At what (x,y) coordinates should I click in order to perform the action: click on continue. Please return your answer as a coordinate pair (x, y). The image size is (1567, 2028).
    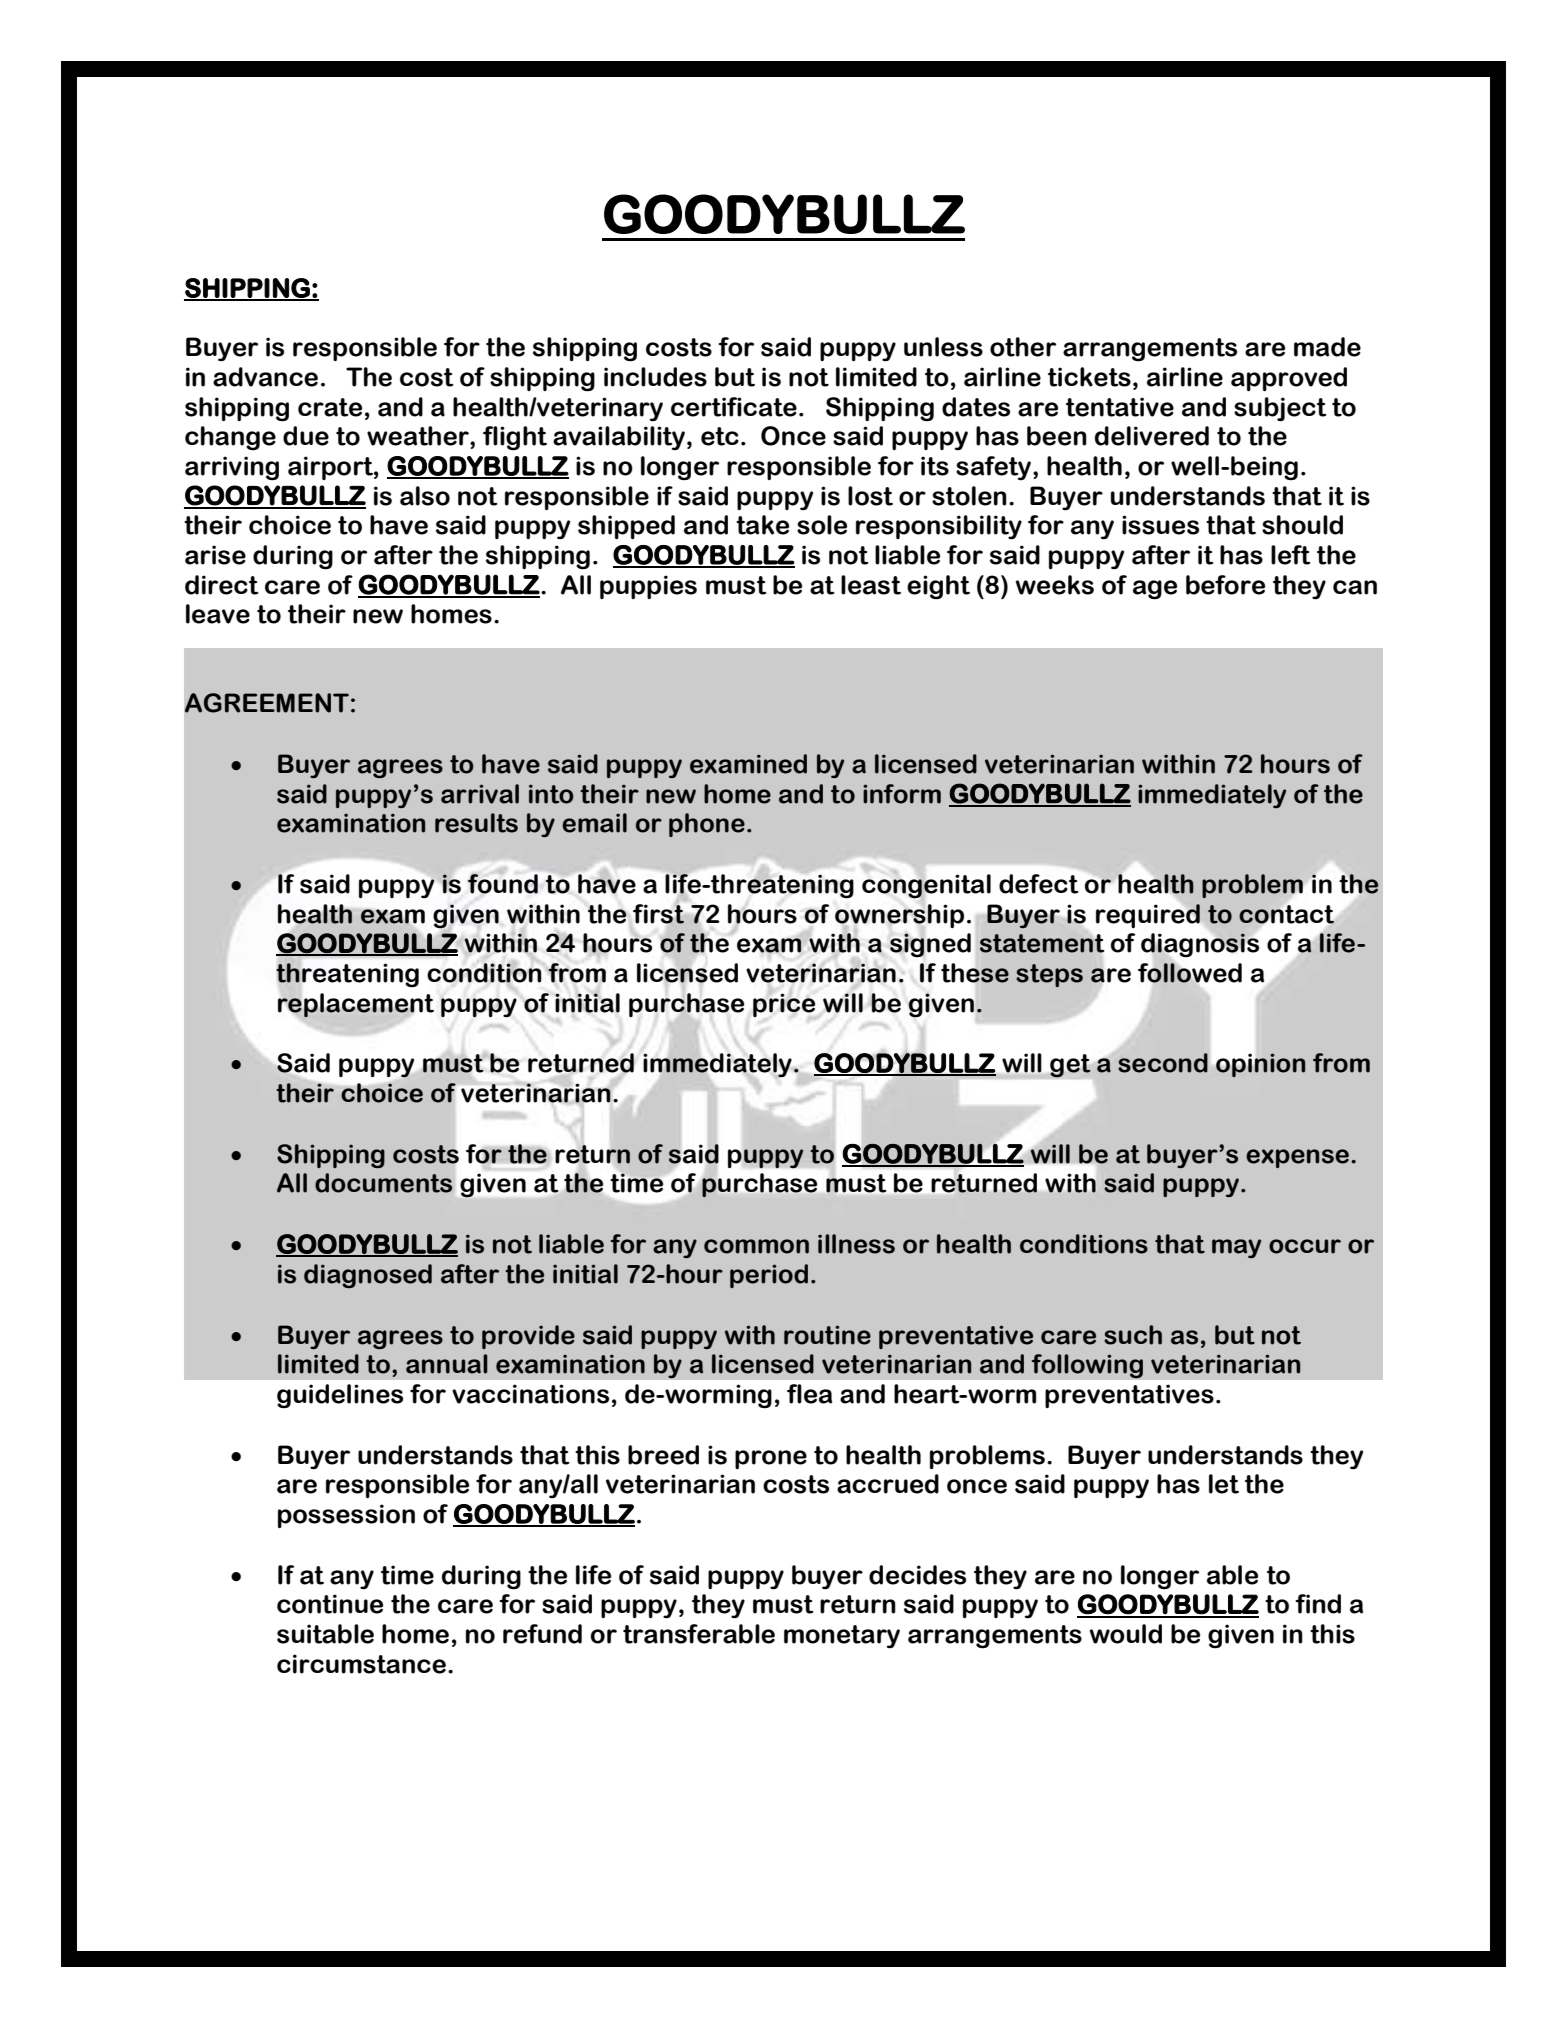
    Looking at the image, I should click on (330, 1604).
